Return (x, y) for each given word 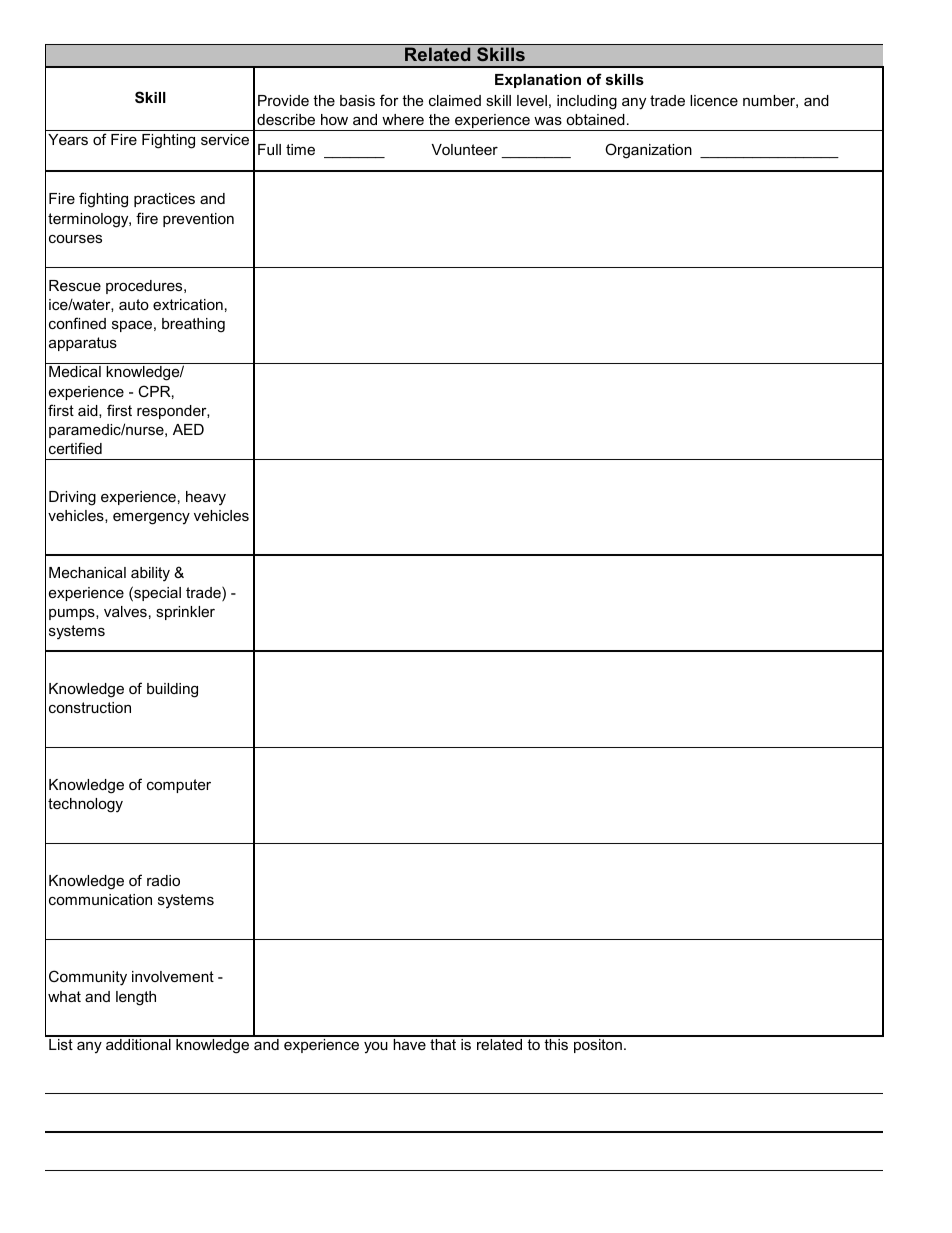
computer (179, 786)
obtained (595, 119)
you (376, 1048)
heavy (206, 498)
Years (68, 139)
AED (188, 429)
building (172, 690)
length (136, 998)
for (389, 100)
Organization (648, 151)
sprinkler (185, 613)
